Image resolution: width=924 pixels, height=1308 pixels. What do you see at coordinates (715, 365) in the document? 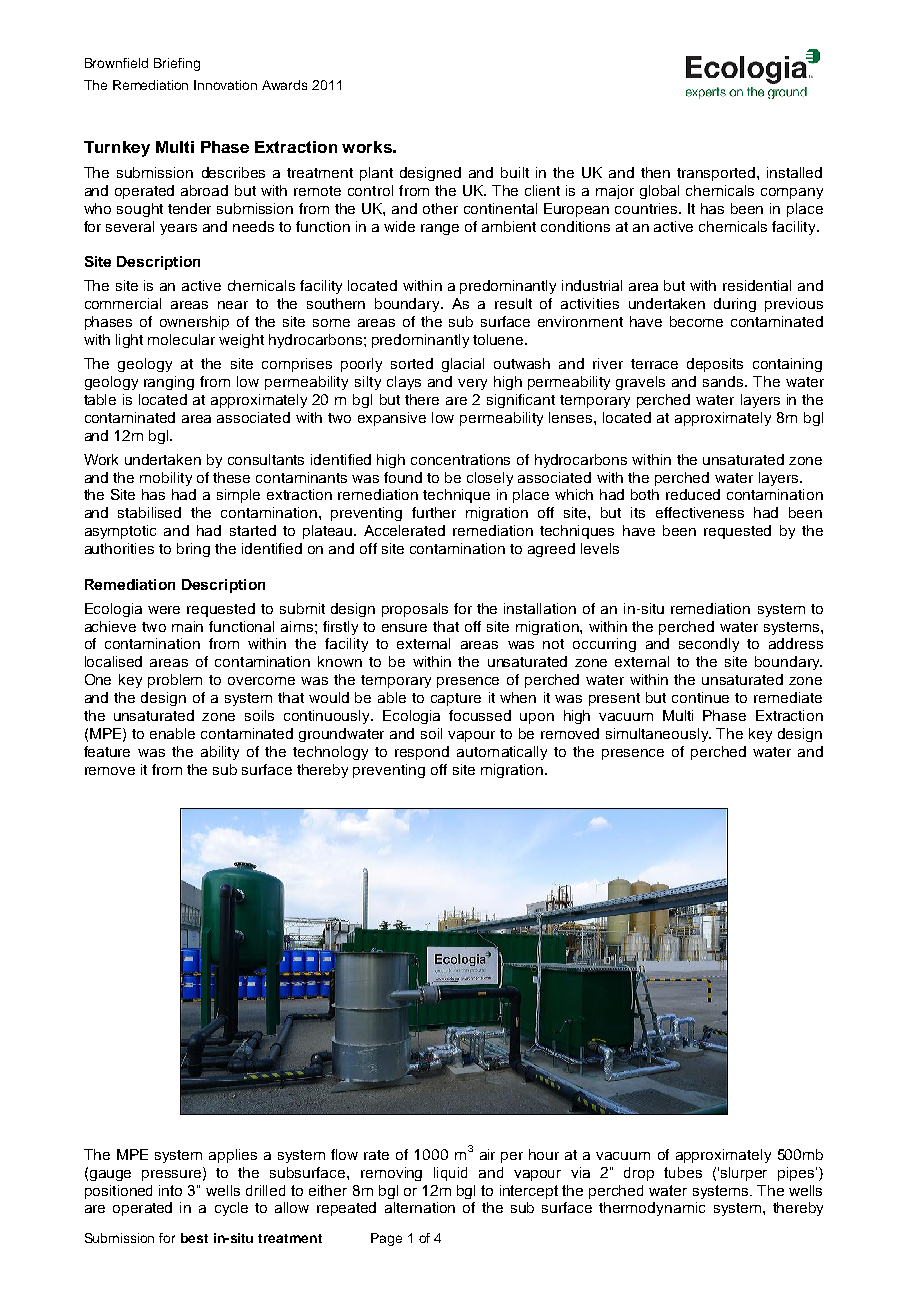
I see `deposits` at bounding box center [715, 365].
